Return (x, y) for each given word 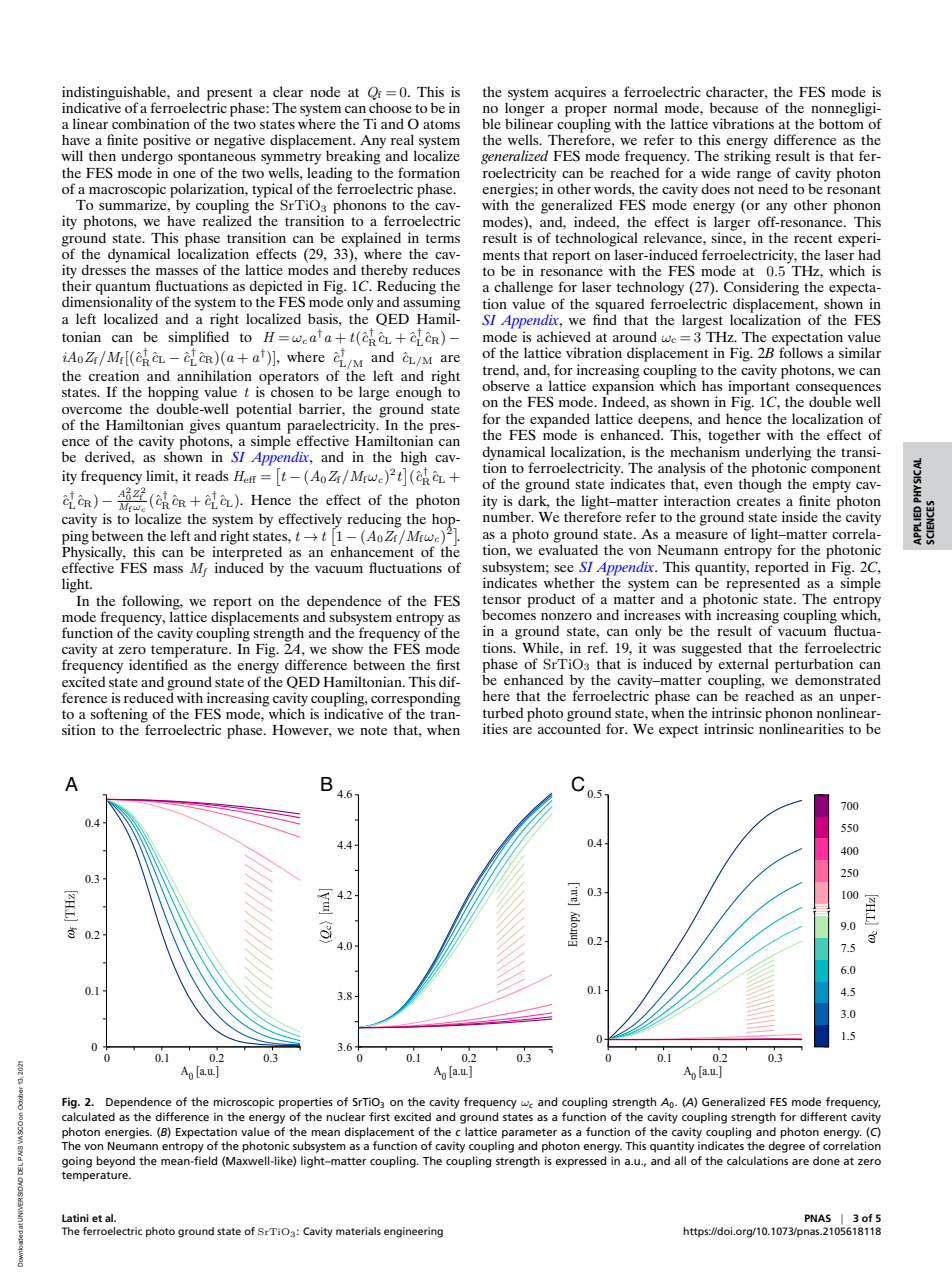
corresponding (416, 700)
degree (786, 1147)
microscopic (243, 1103)
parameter (529, 1133)
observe (506, 385)
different (823, 1116)
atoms (441, 124)
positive (167, 142)
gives (204, 427)
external (743, 663)
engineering (413, 1232)
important (760, 387)
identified (158, 663)
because (734, 107)
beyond (115, 1162)
